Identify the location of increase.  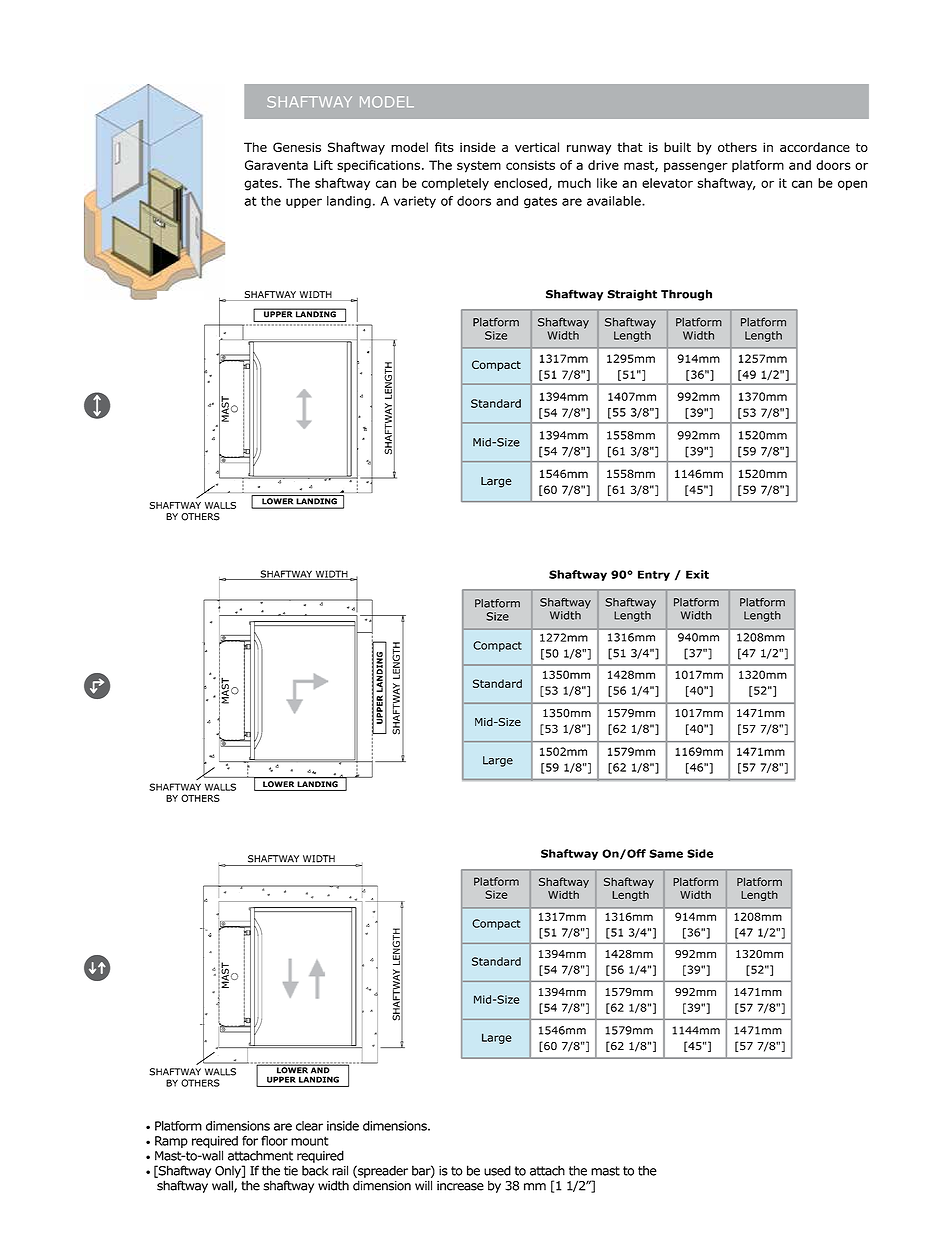
(460, 1186).
